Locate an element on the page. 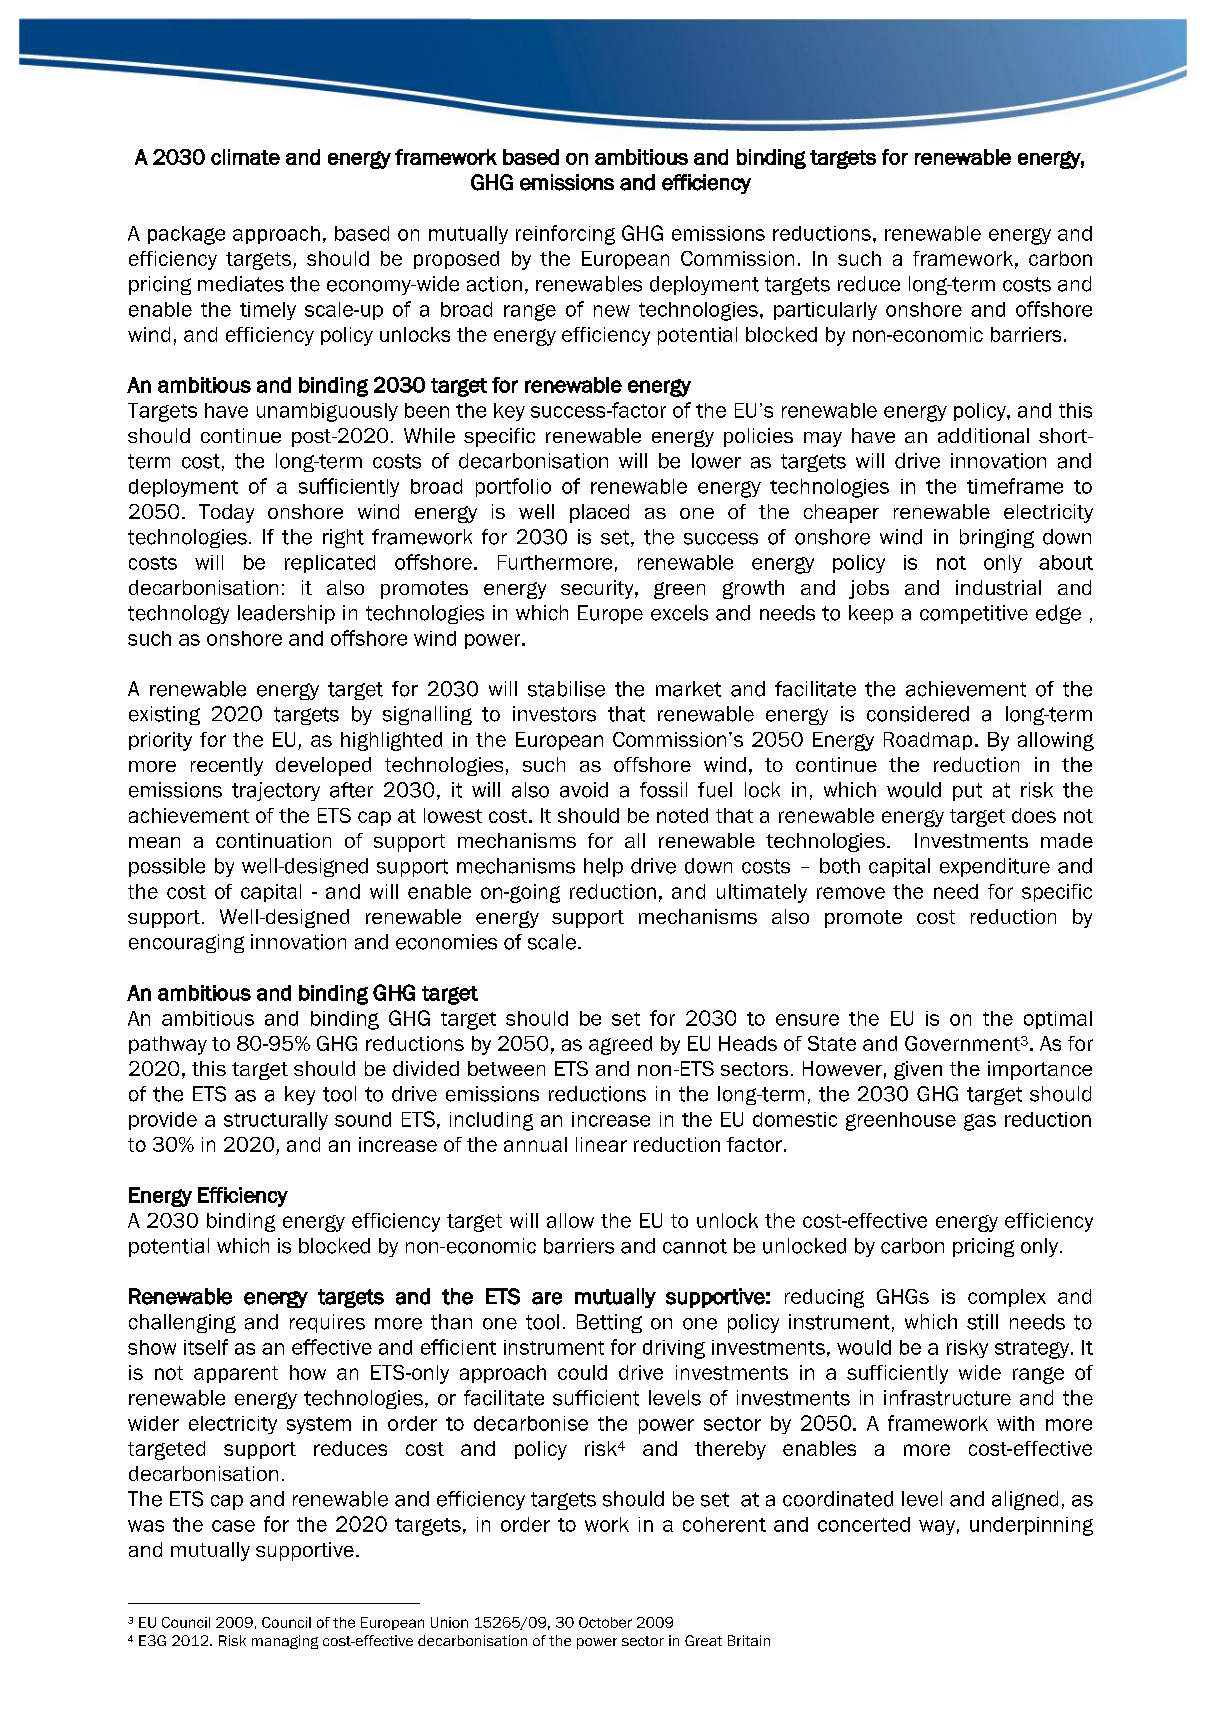 Image resolution: width=1208 pixels, height=1709 pixels. reinforcing is located at coordinates (565, 235).
